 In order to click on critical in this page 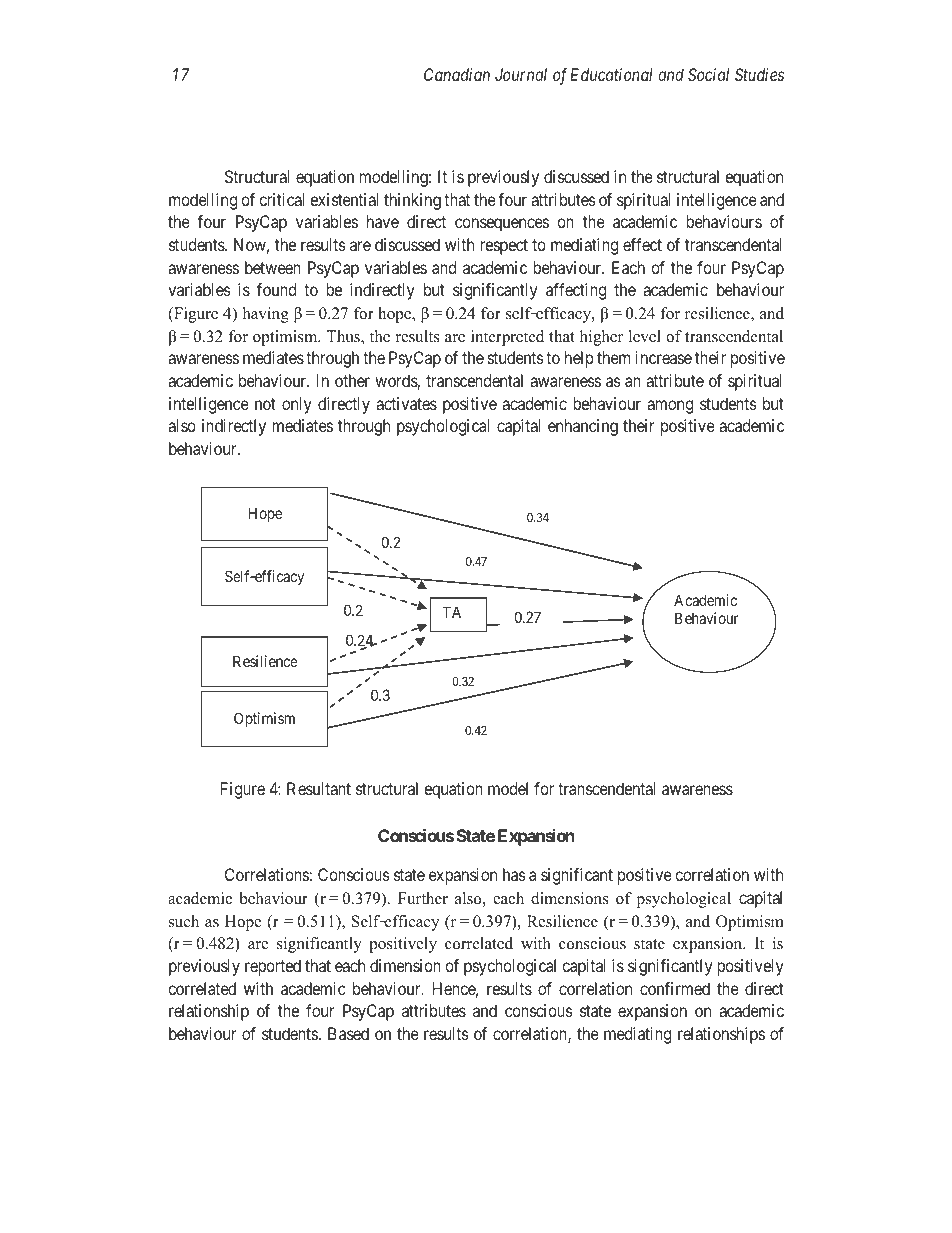, I will do `click(282, 199)`.
